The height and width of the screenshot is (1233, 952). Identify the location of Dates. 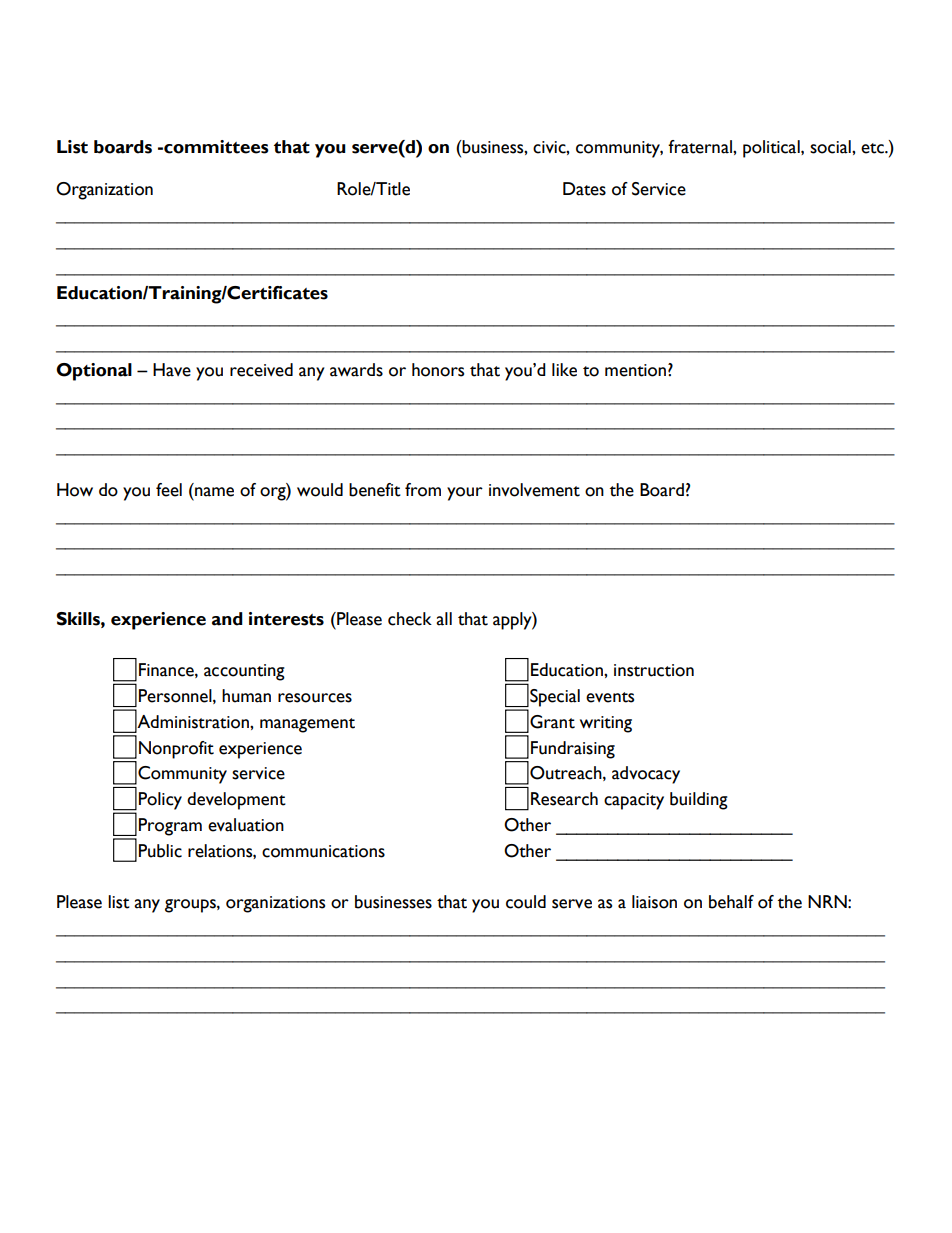
(584, 189).
